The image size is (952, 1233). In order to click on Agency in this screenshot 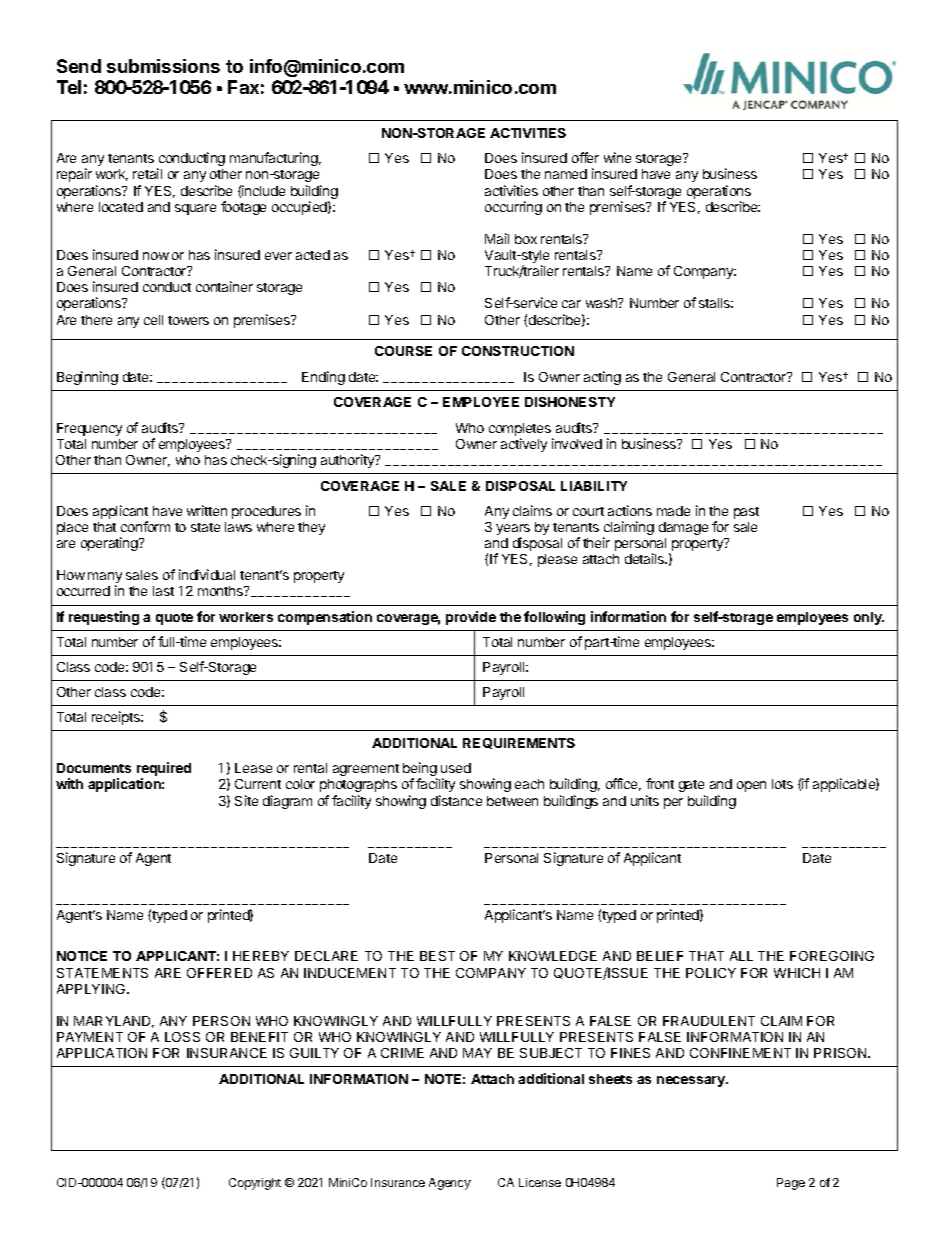, I will do `click(450, 1184)`.
